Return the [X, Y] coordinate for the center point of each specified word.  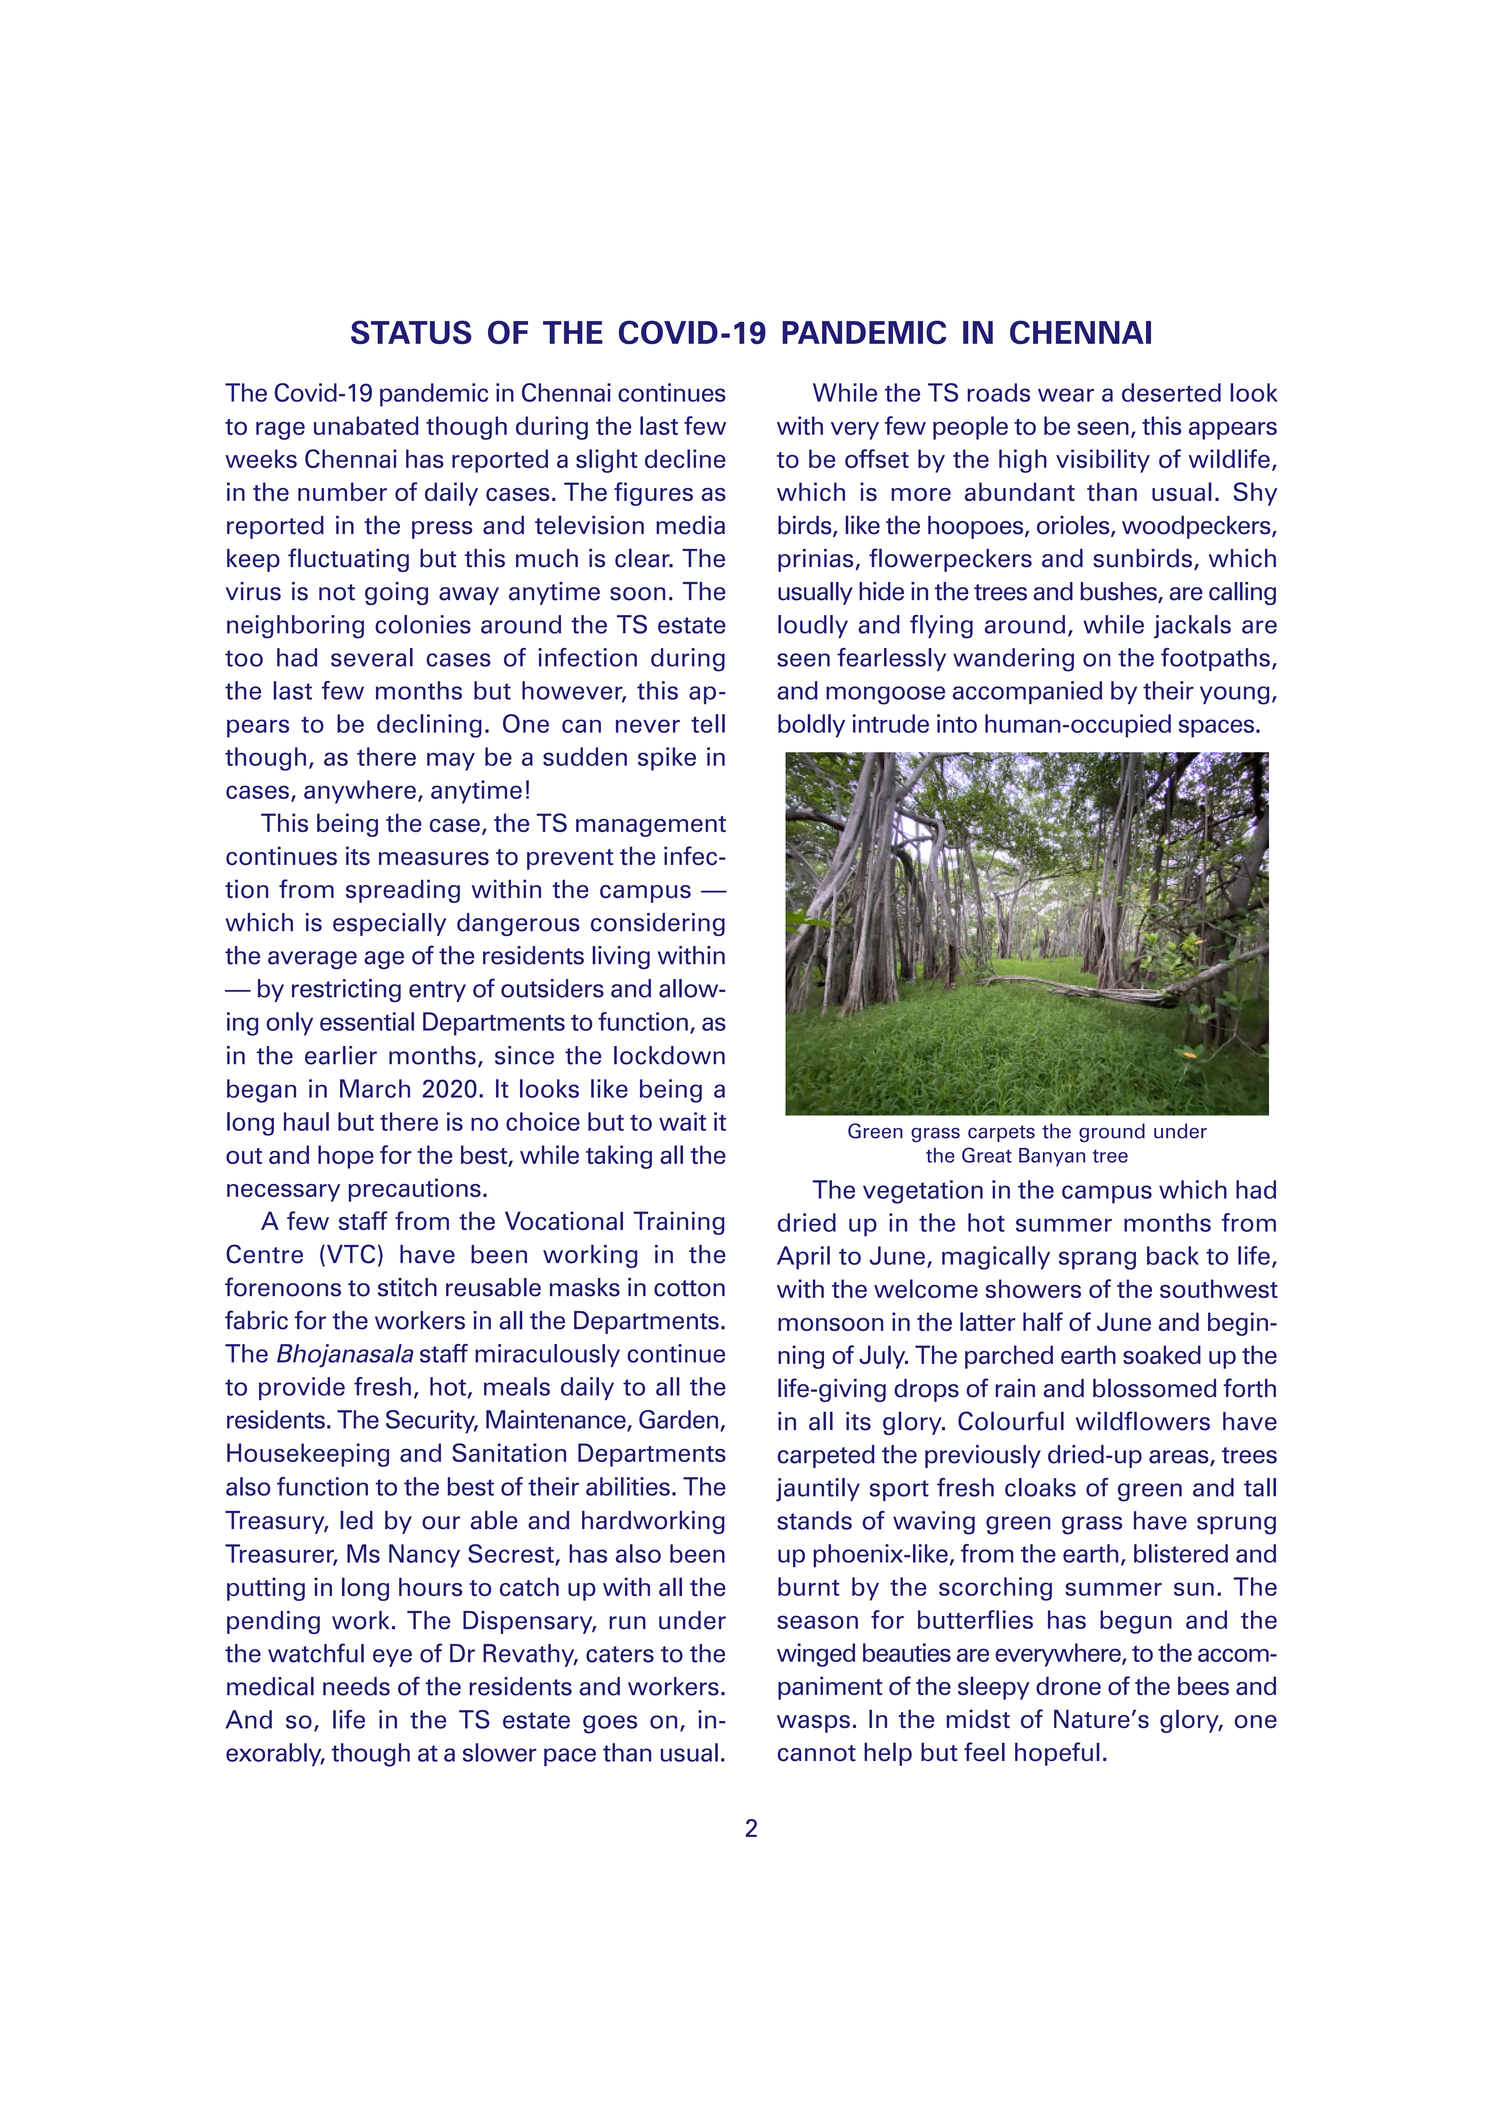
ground [1112, 1132]
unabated [366, 425]
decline [685, 458]
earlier [341, 1055]
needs [356, 1686]
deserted [1171, 392]
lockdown [669, 1055]
